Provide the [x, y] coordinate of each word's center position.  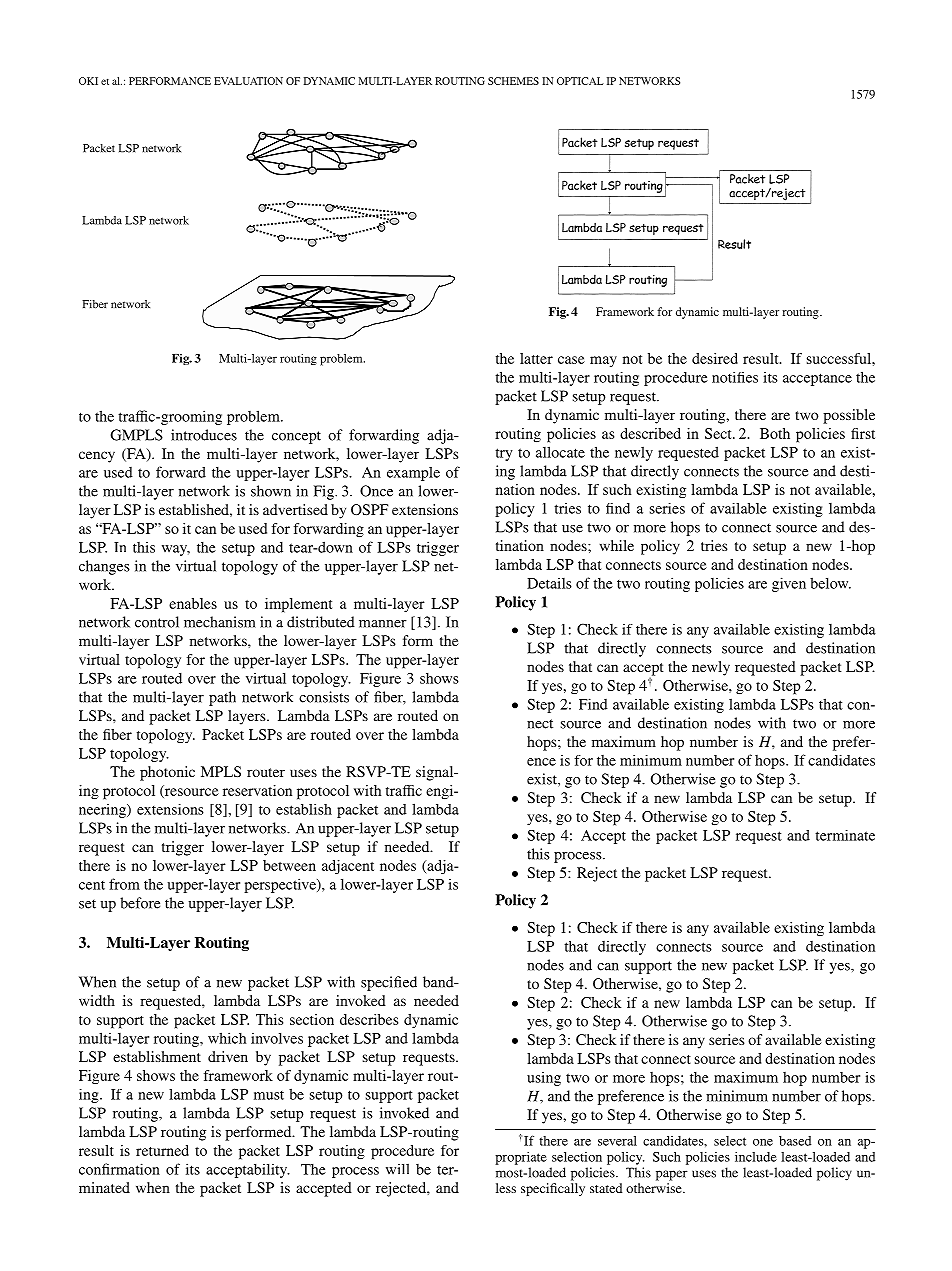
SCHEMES [513, 81]
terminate [845, 835]
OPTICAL [580, 81]
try [504, 454]
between [289, 865]
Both [775, 433]
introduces [204, 435]
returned [162, 1150]
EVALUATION [248, 81]
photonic [167, 773]
